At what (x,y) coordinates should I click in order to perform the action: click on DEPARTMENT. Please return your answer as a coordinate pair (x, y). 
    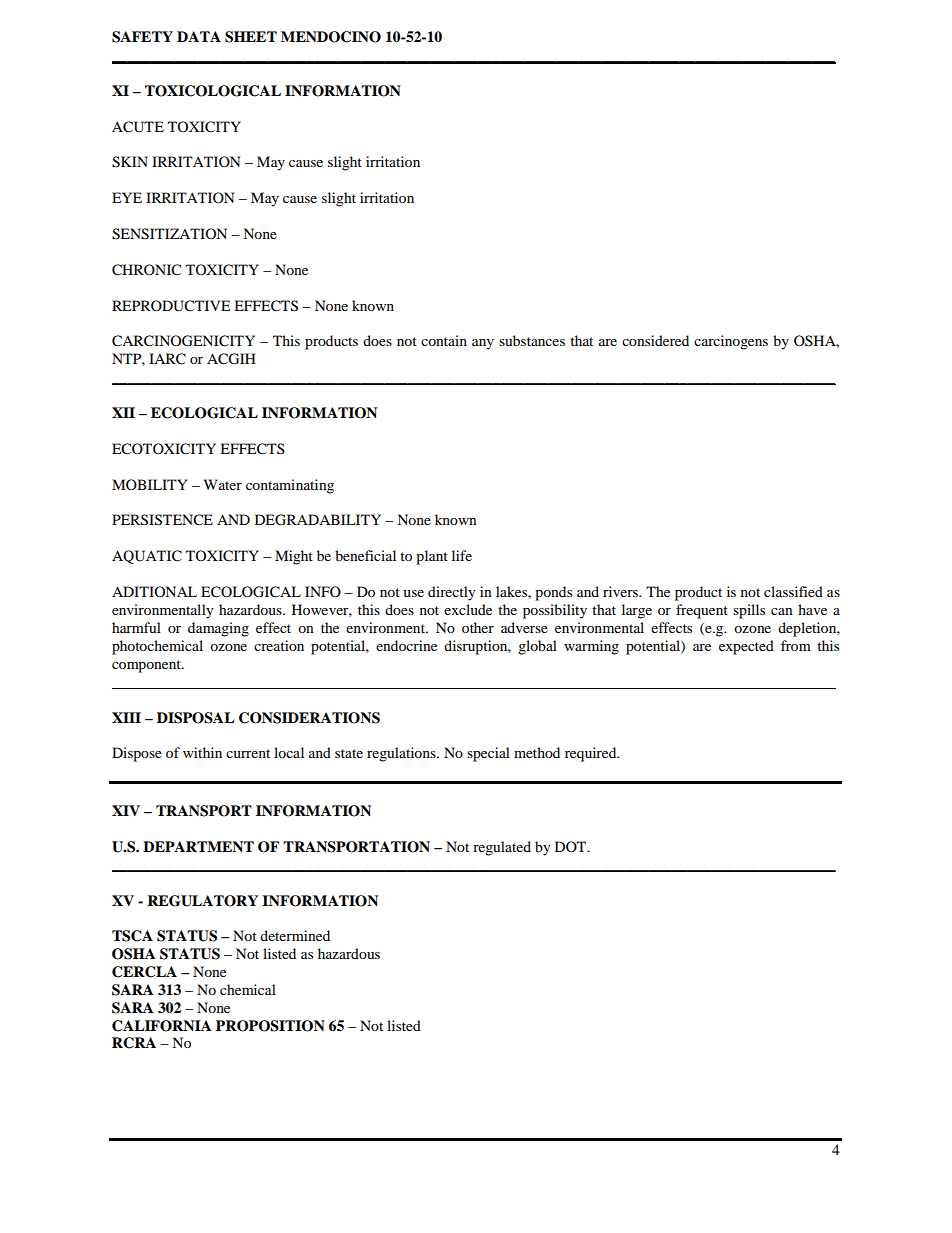
    Looking at the image, I should click on (198, 846).
